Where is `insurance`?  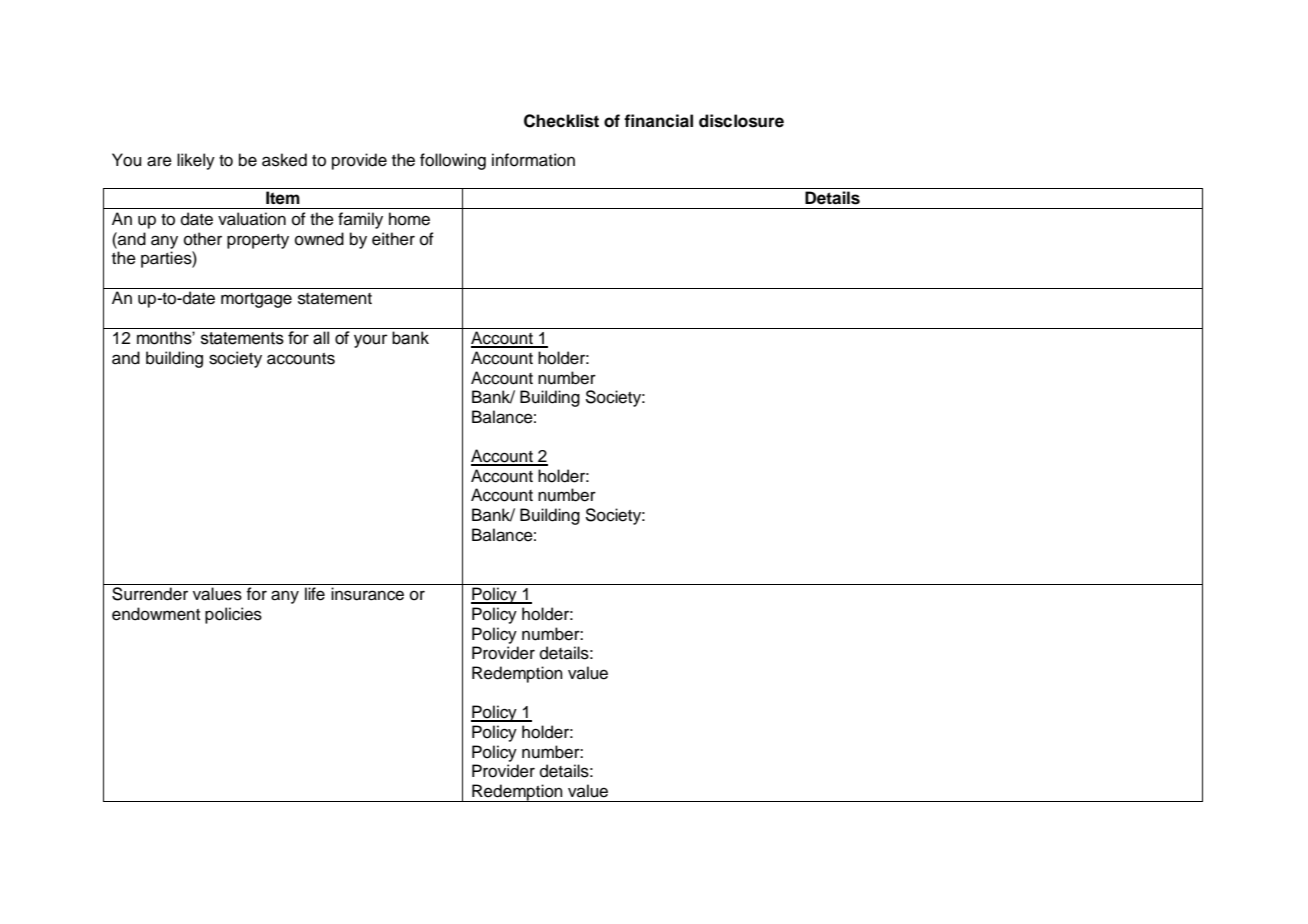
insurance is located at coordinates (367, 594).
